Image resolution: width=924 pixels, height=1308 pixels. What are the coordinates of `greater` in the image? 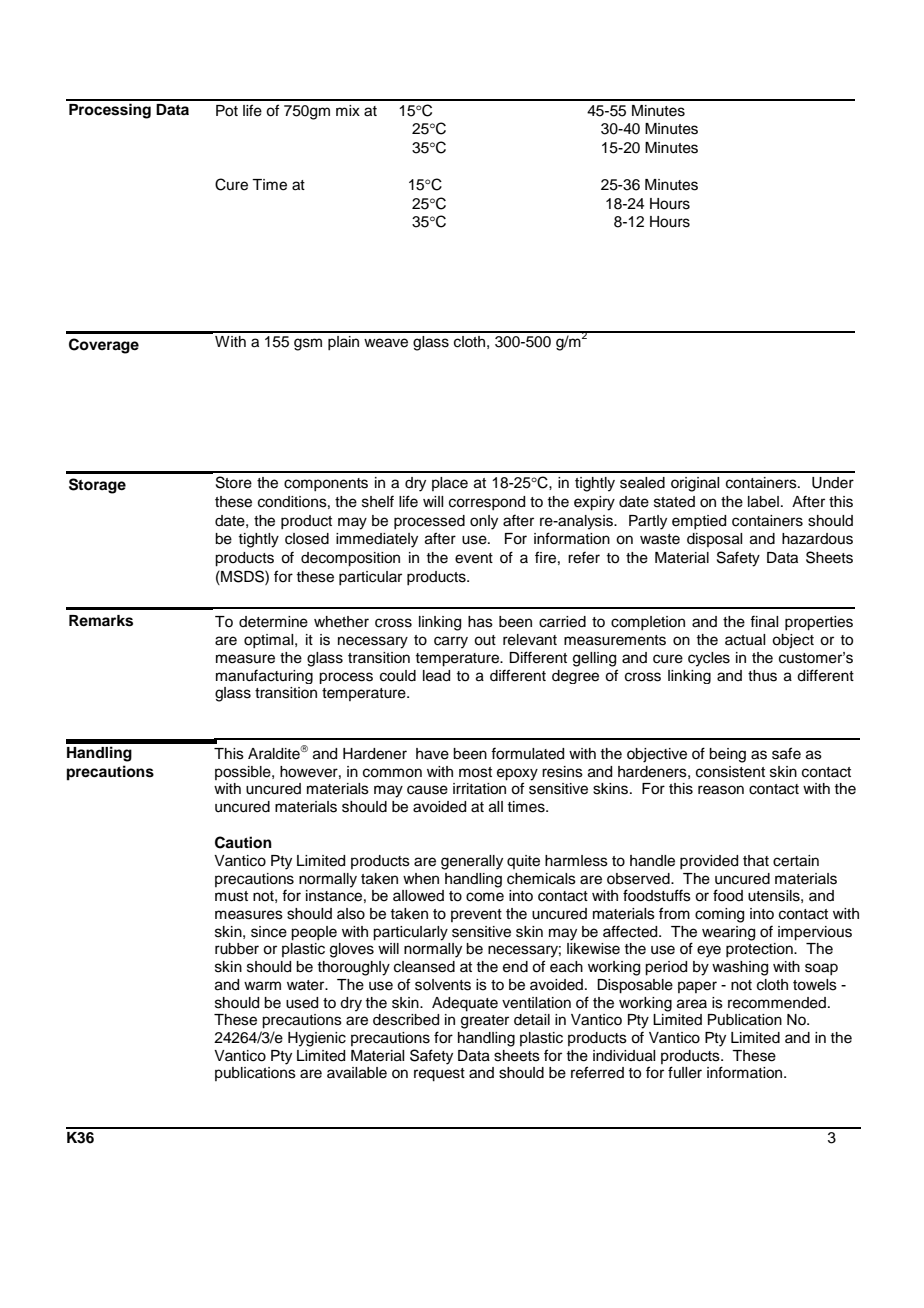 It's located at (485, 1022).
